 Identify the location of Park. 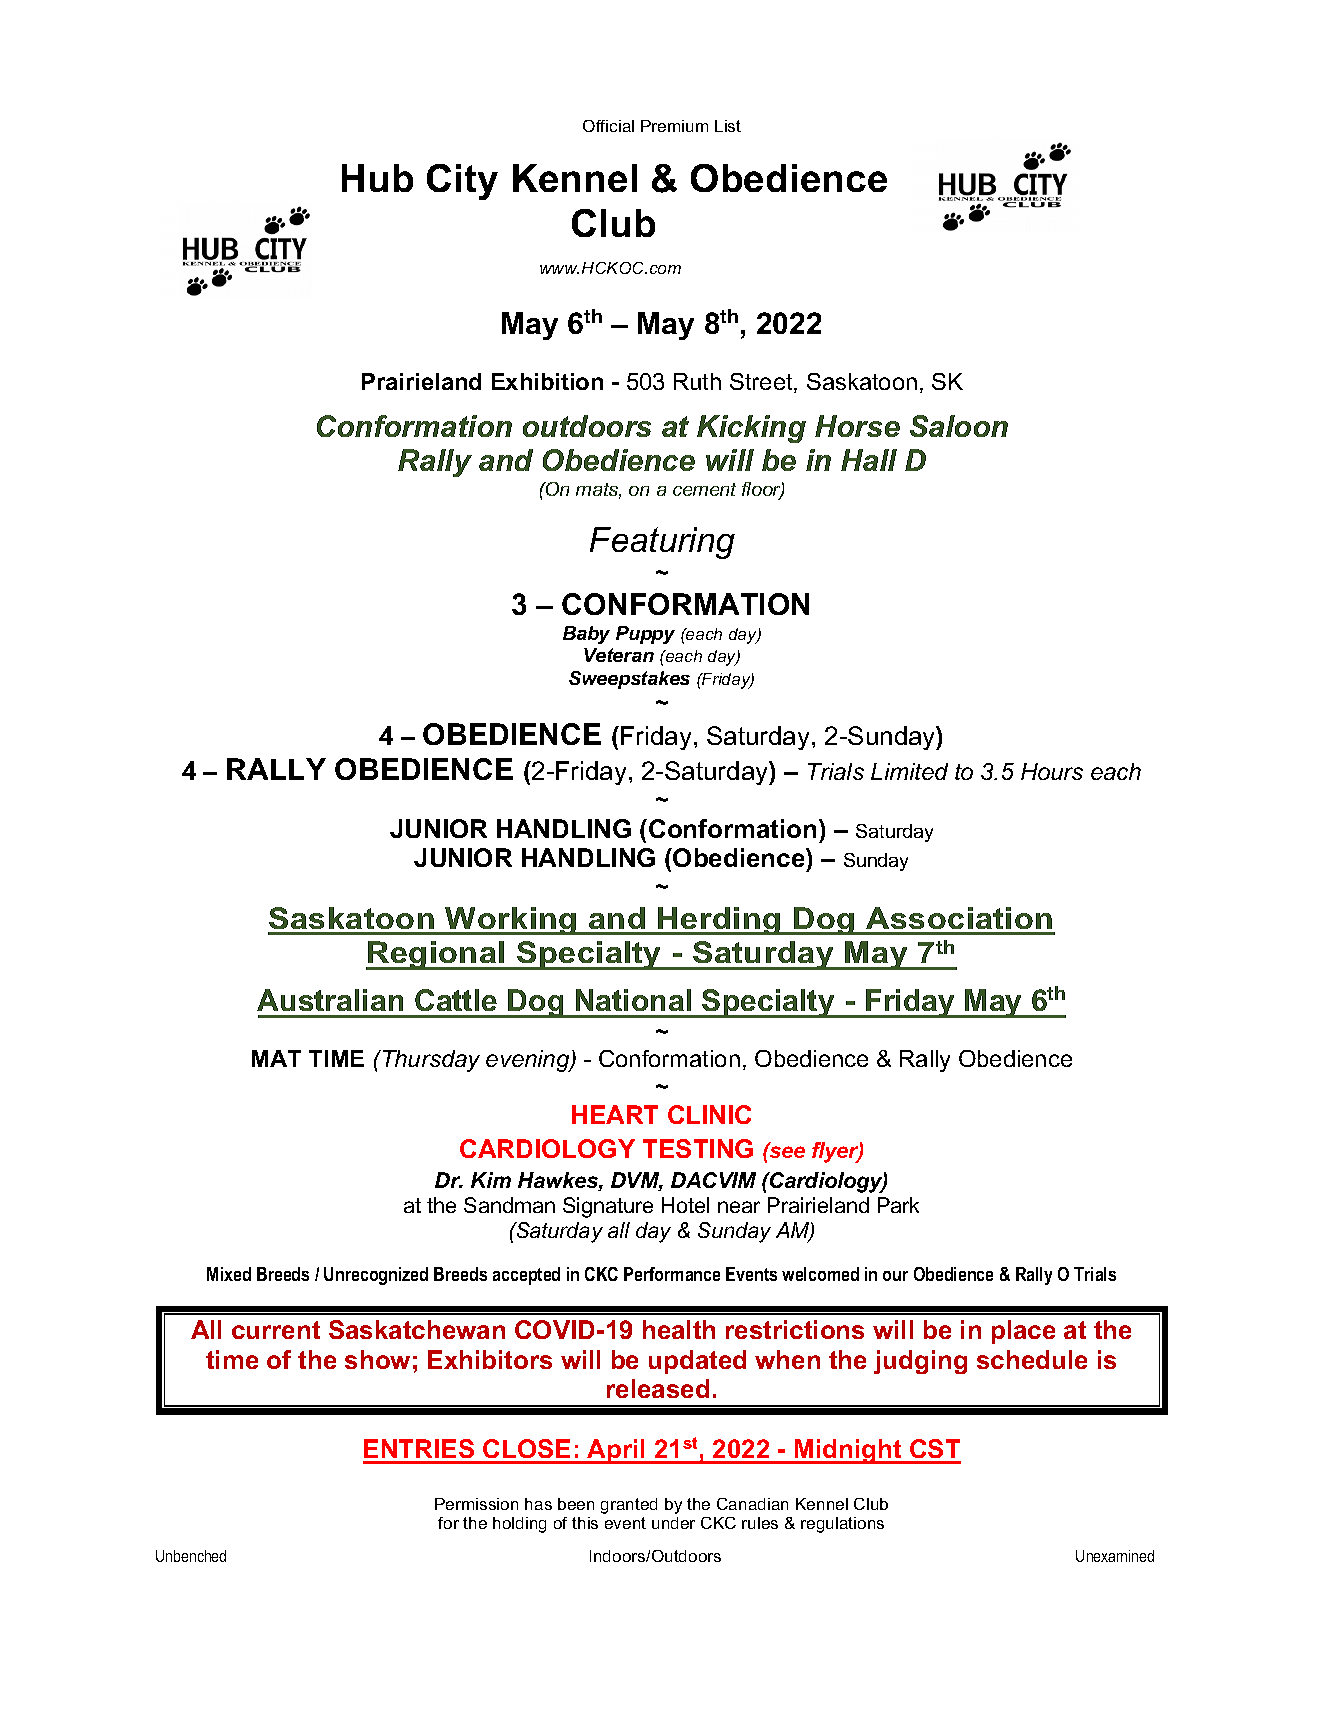
(898, 1205).
